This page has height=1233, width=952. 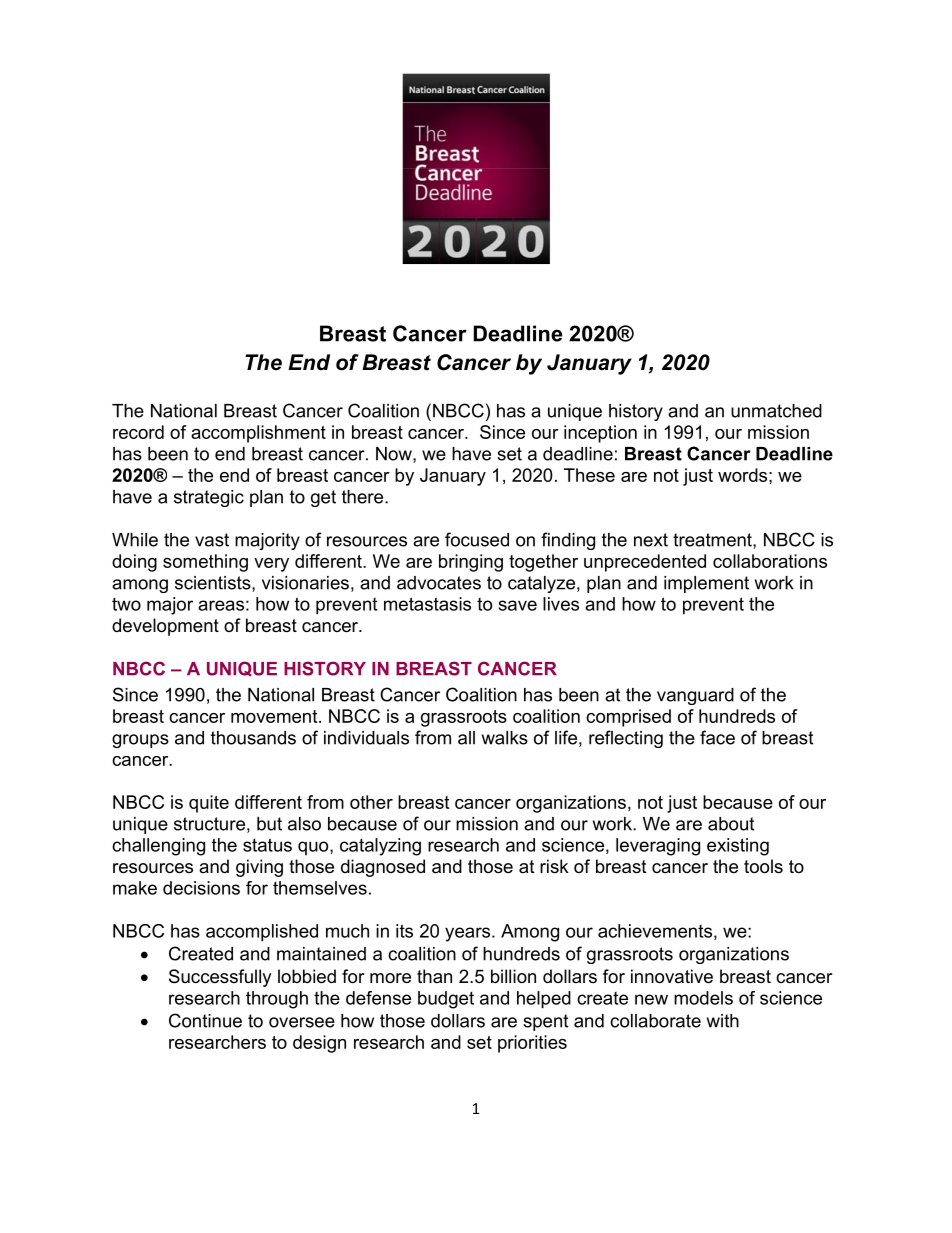 I want to click on unmatched, so click(x=776, y=411).
